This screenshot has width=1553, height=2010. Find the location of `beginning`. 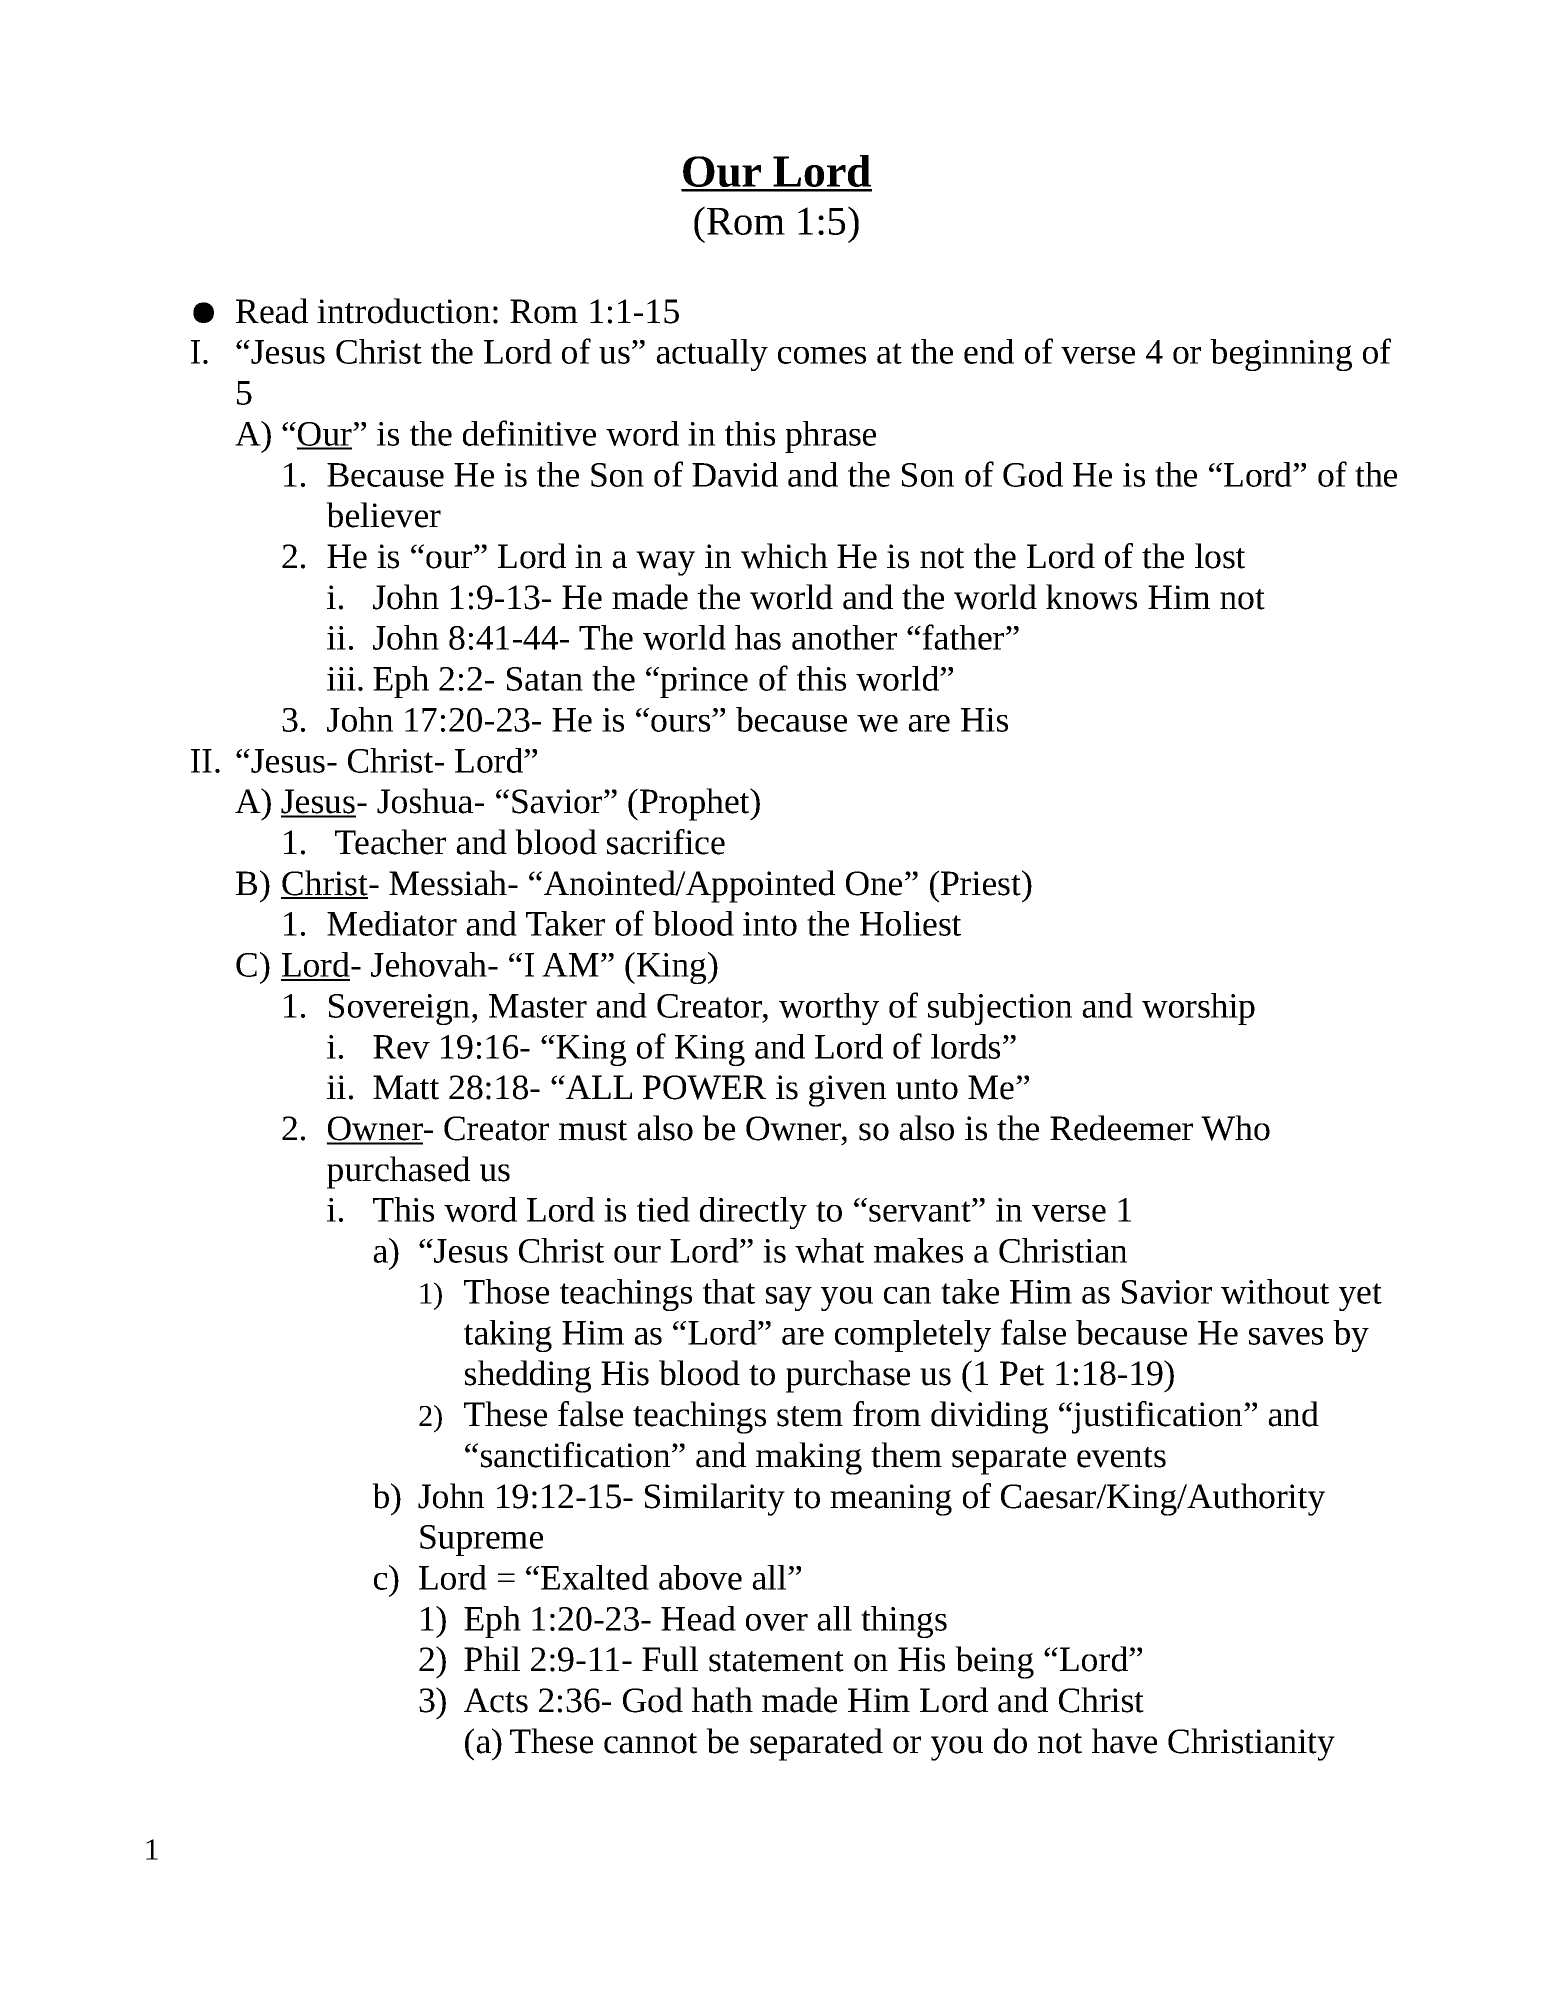

beginning is located at coordinates (1281, 355).
